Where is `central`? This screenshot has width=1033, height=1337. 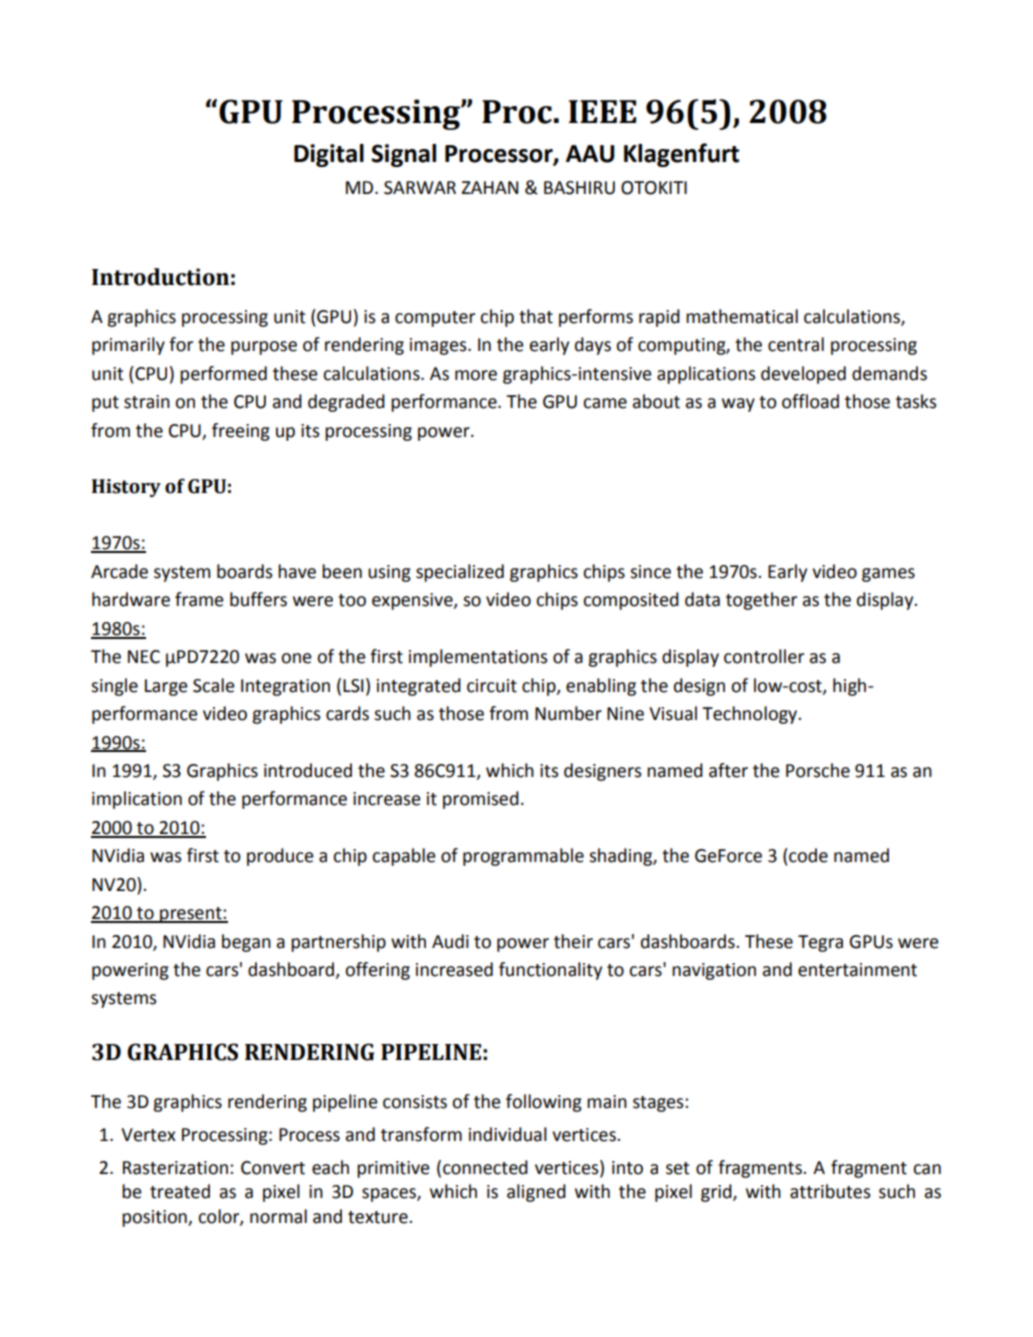 central is located at coordinates (796, 344).
